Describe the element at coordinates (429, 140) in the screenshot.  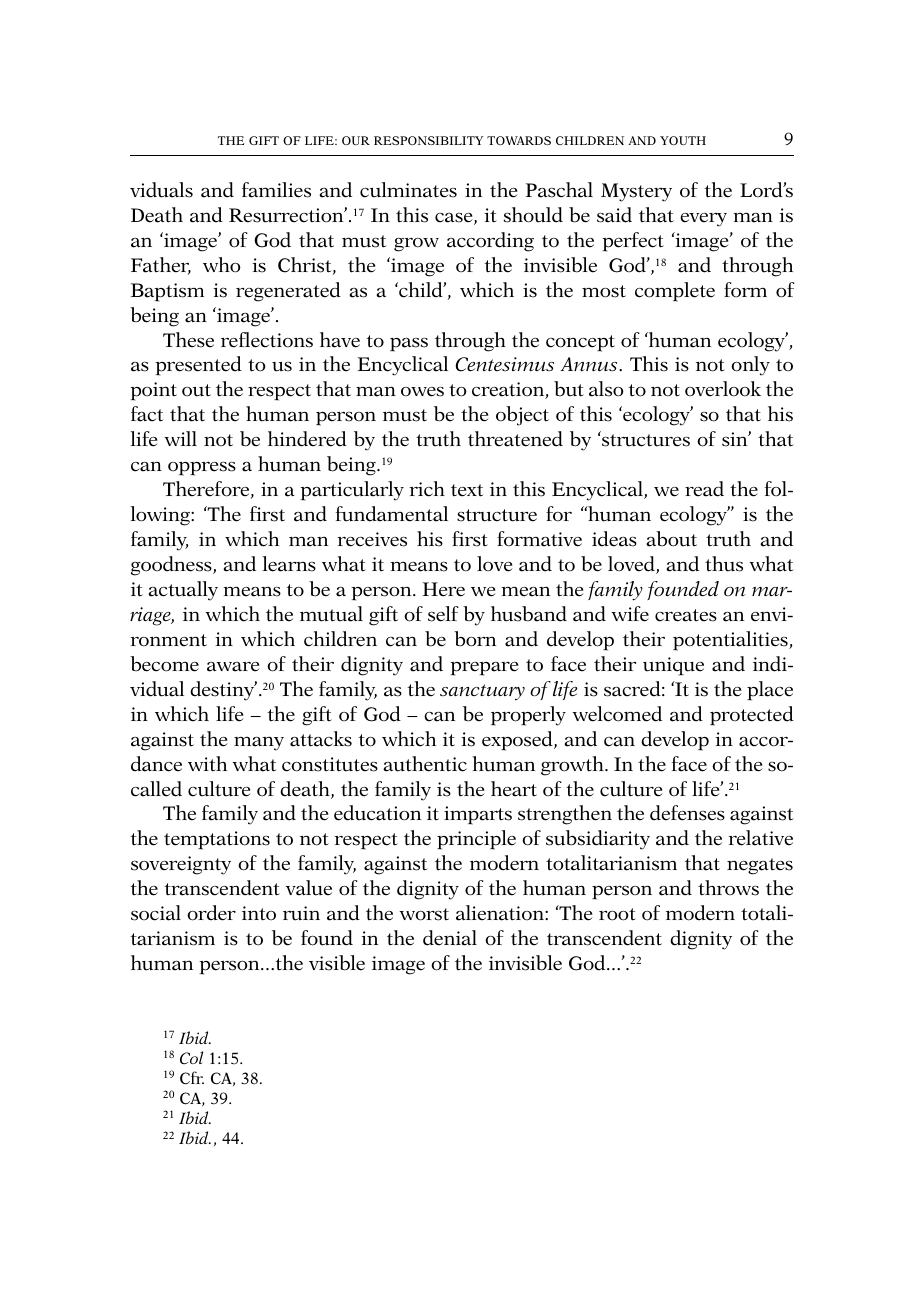
I see `RESPONSIBILITY` at that location.
